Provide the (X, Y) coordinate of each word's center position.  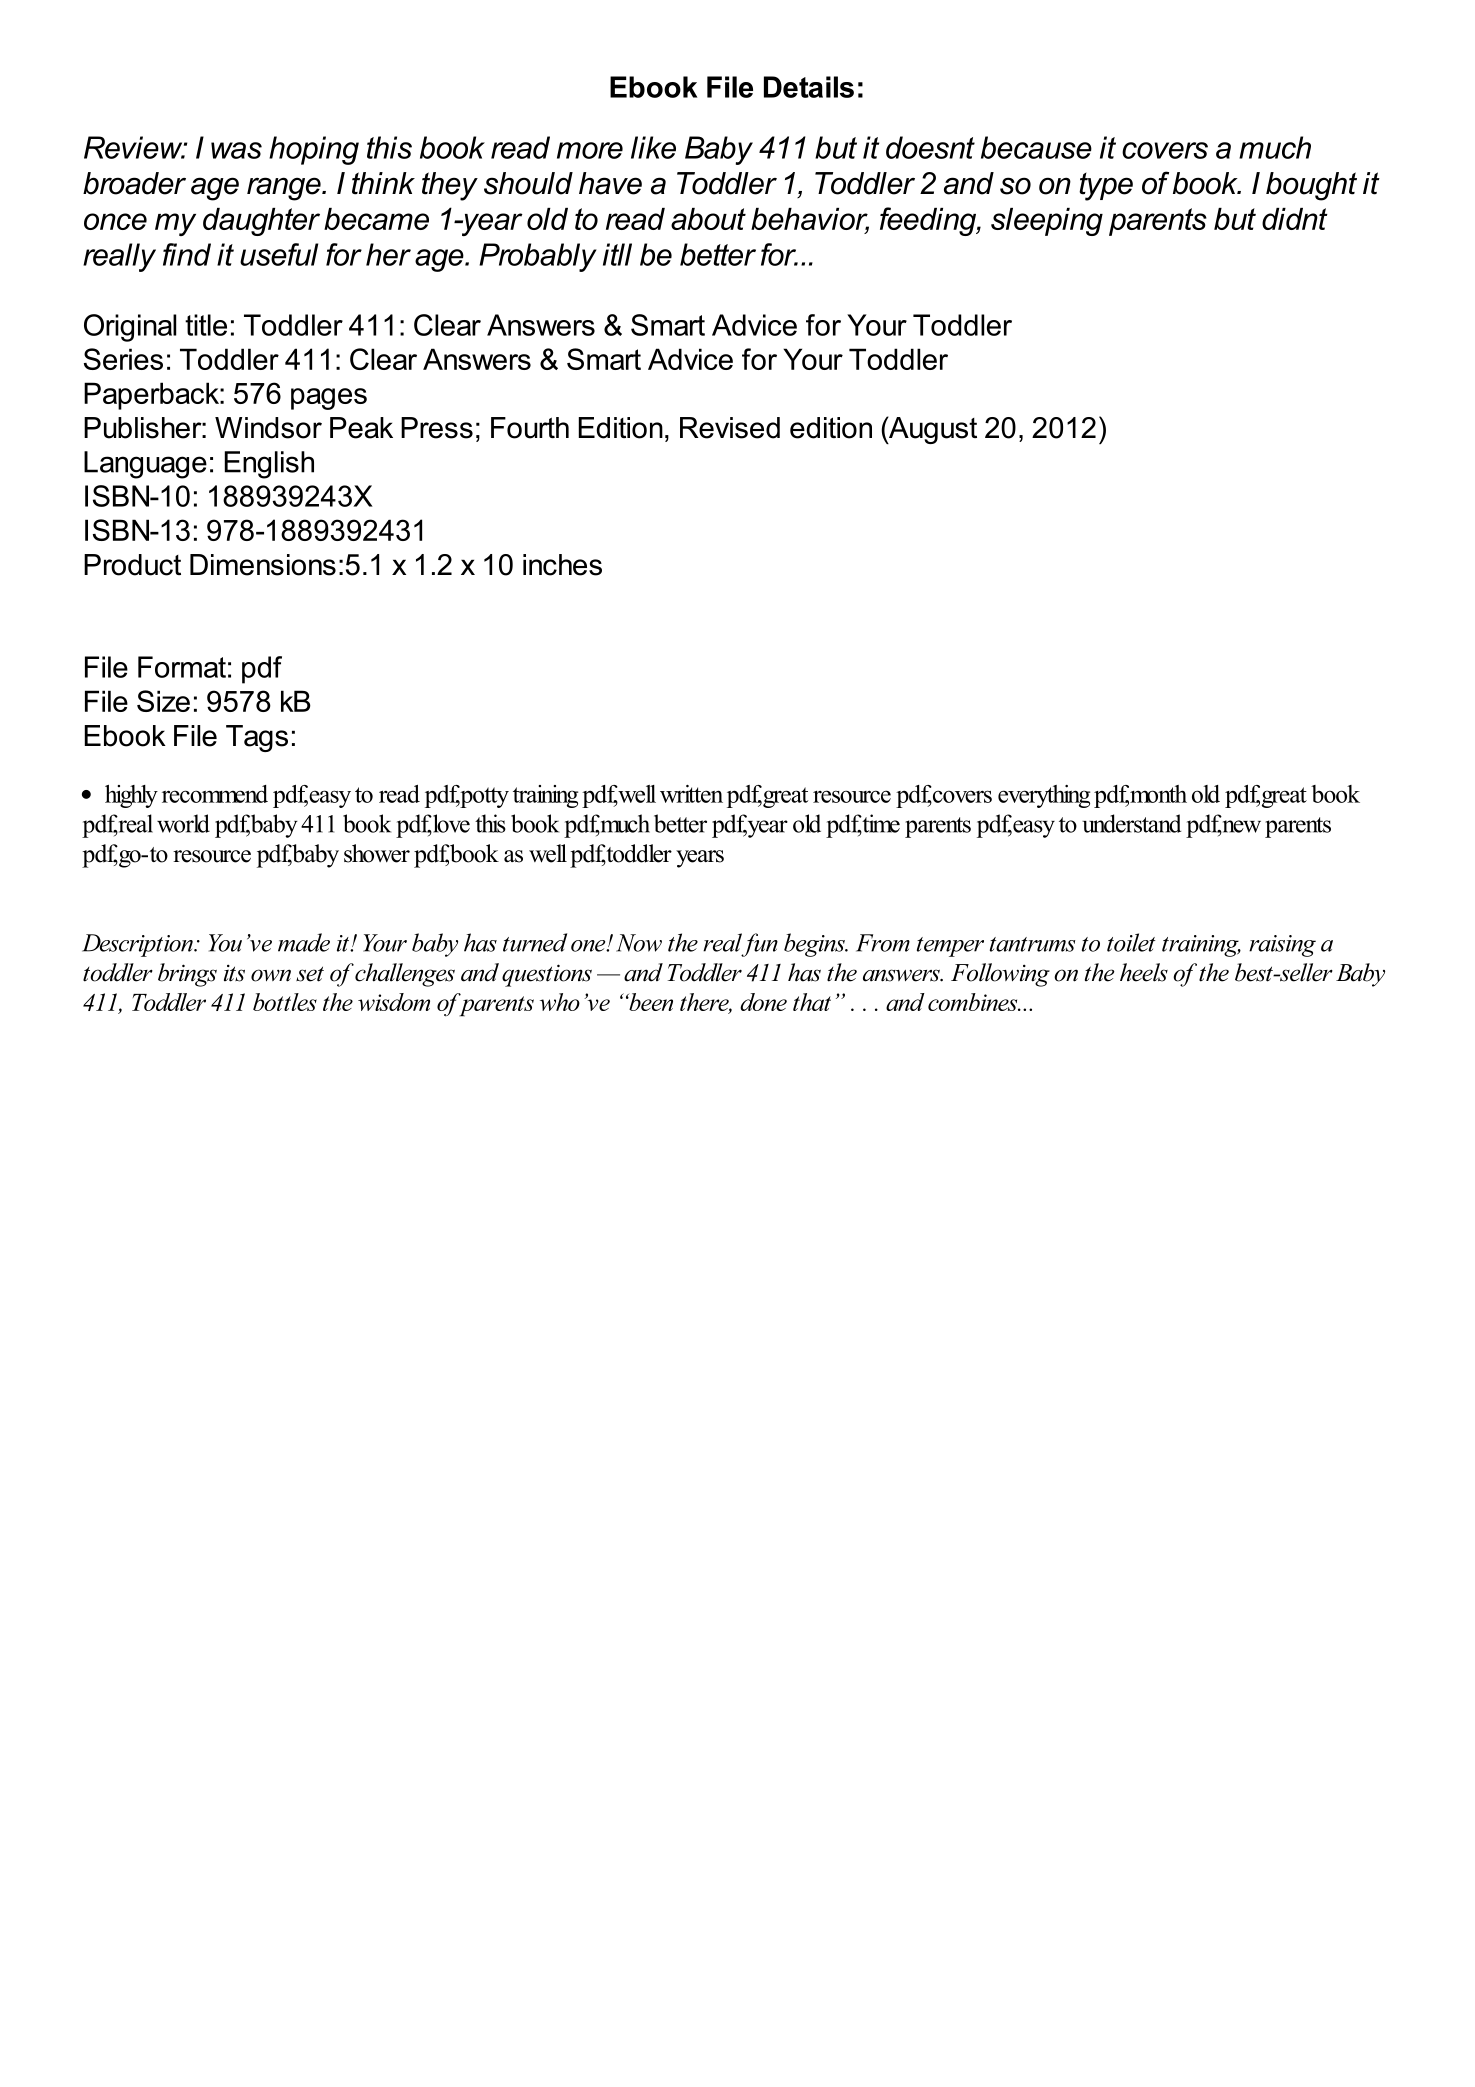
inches (562, 565)
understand (1131, 823)
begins (815, 945)
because (1036, 147)
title (206, 325)
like (653, 147)
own (271, 975)
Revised (730, 428)
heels (1144, 972)
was (236, 150)
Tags (257, 738)
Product (132, 565)
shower (377, 853)
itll (617, 254)
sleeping (1047, 222)
